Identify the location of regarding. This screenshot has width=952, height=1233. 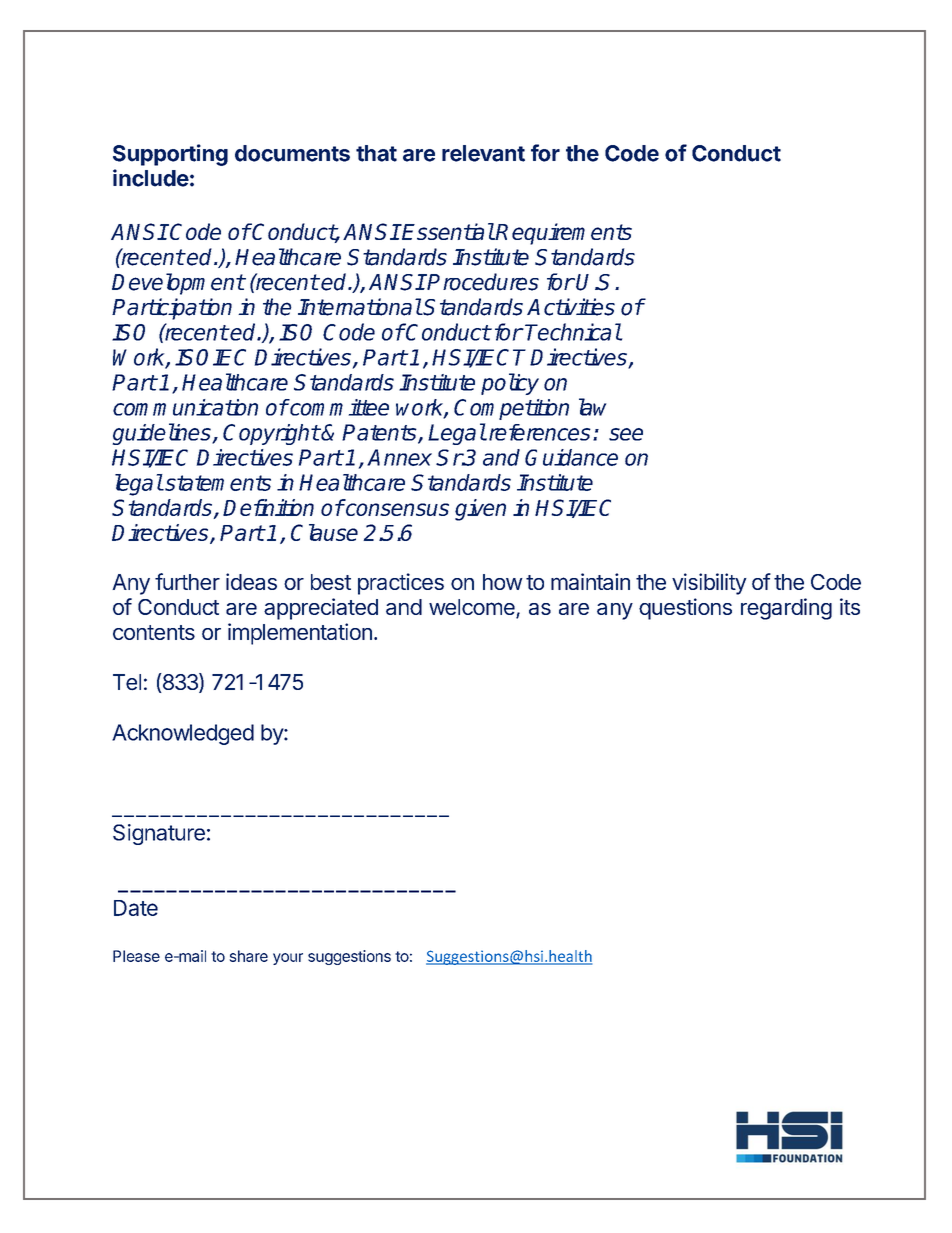
(786, 609).
